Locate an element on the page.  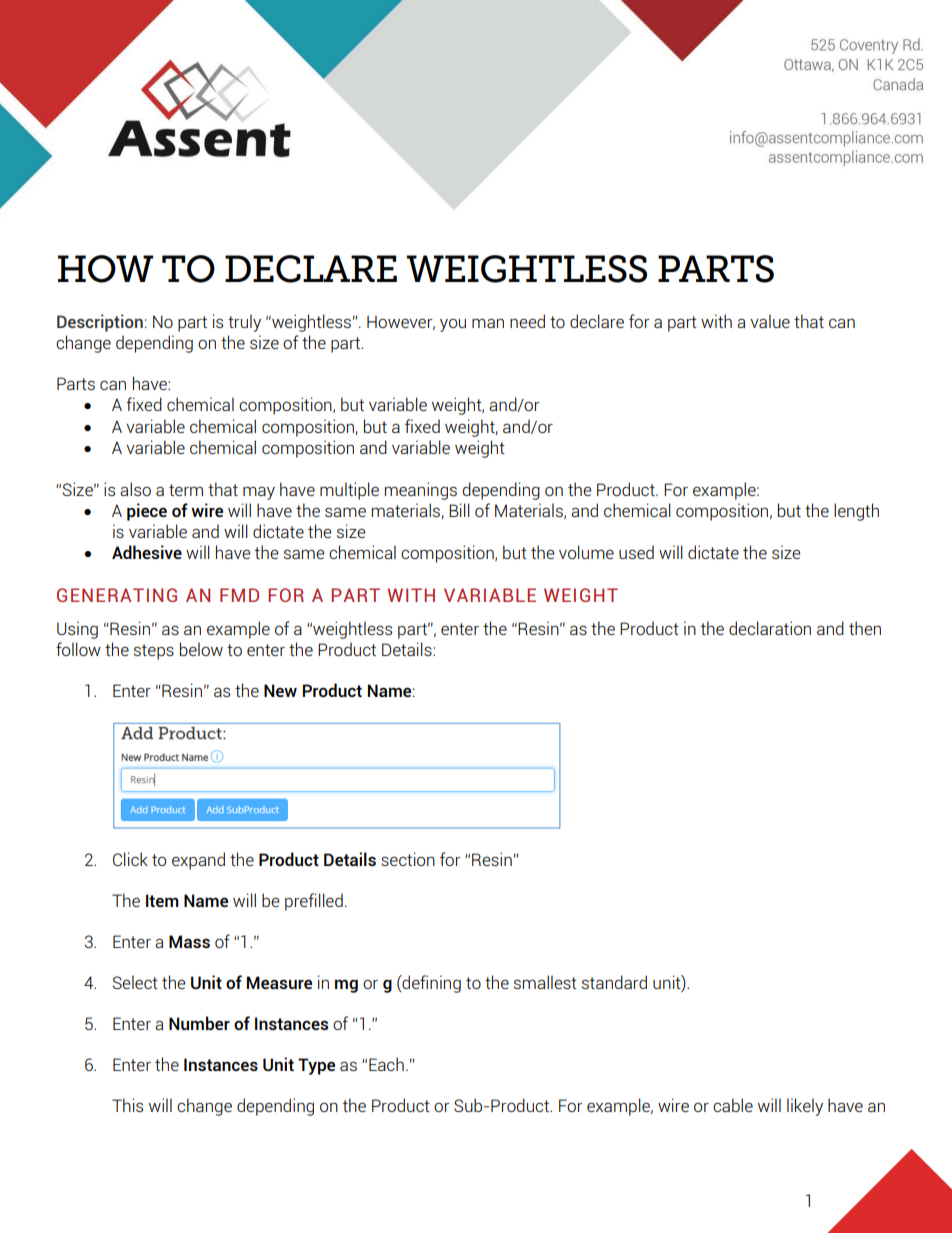
cable is located at coordinates (733, 1105).
